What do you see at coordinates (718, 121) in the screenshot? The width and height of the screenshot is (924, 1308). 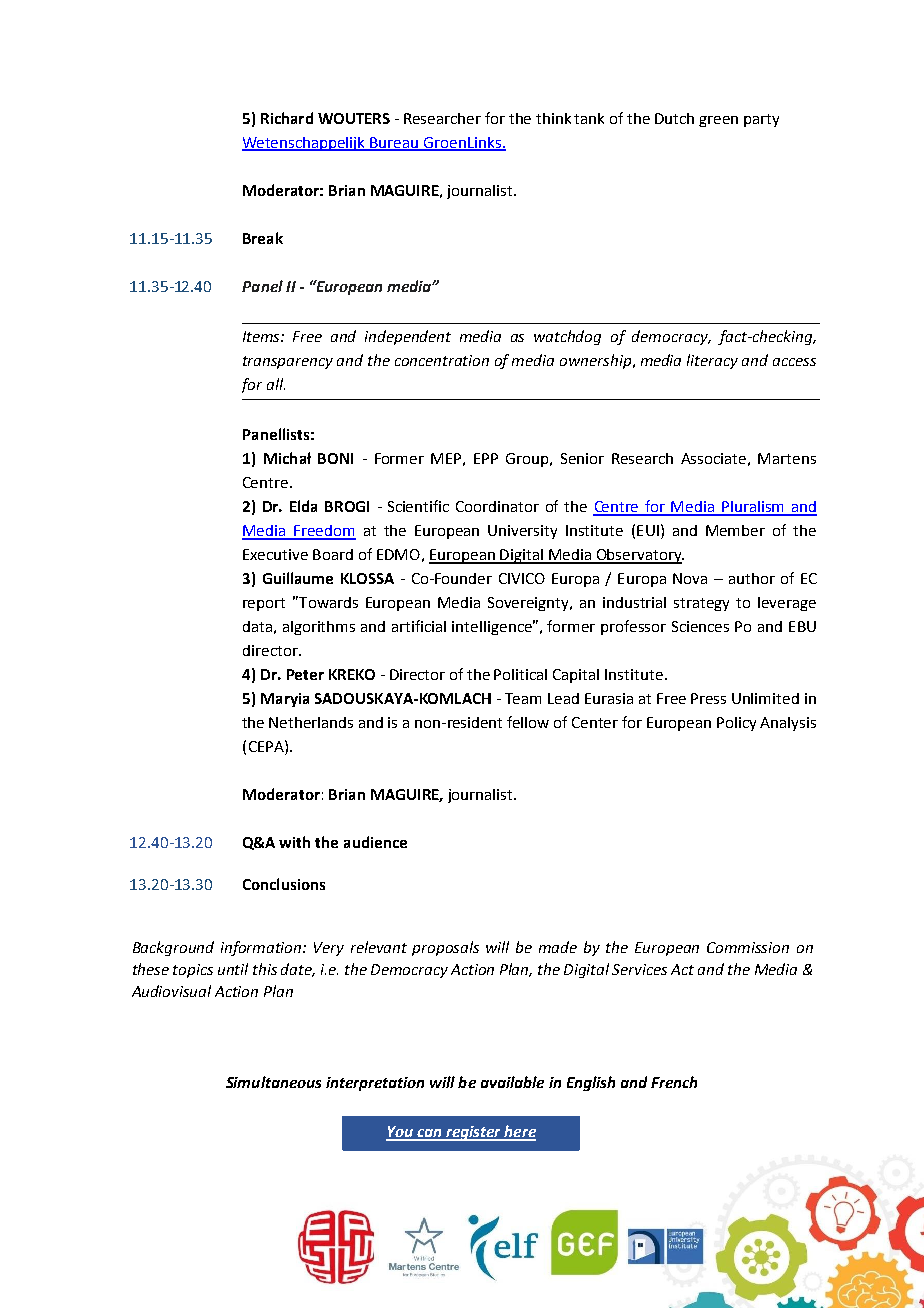 I see `green` at bounding box center [718, 121].
